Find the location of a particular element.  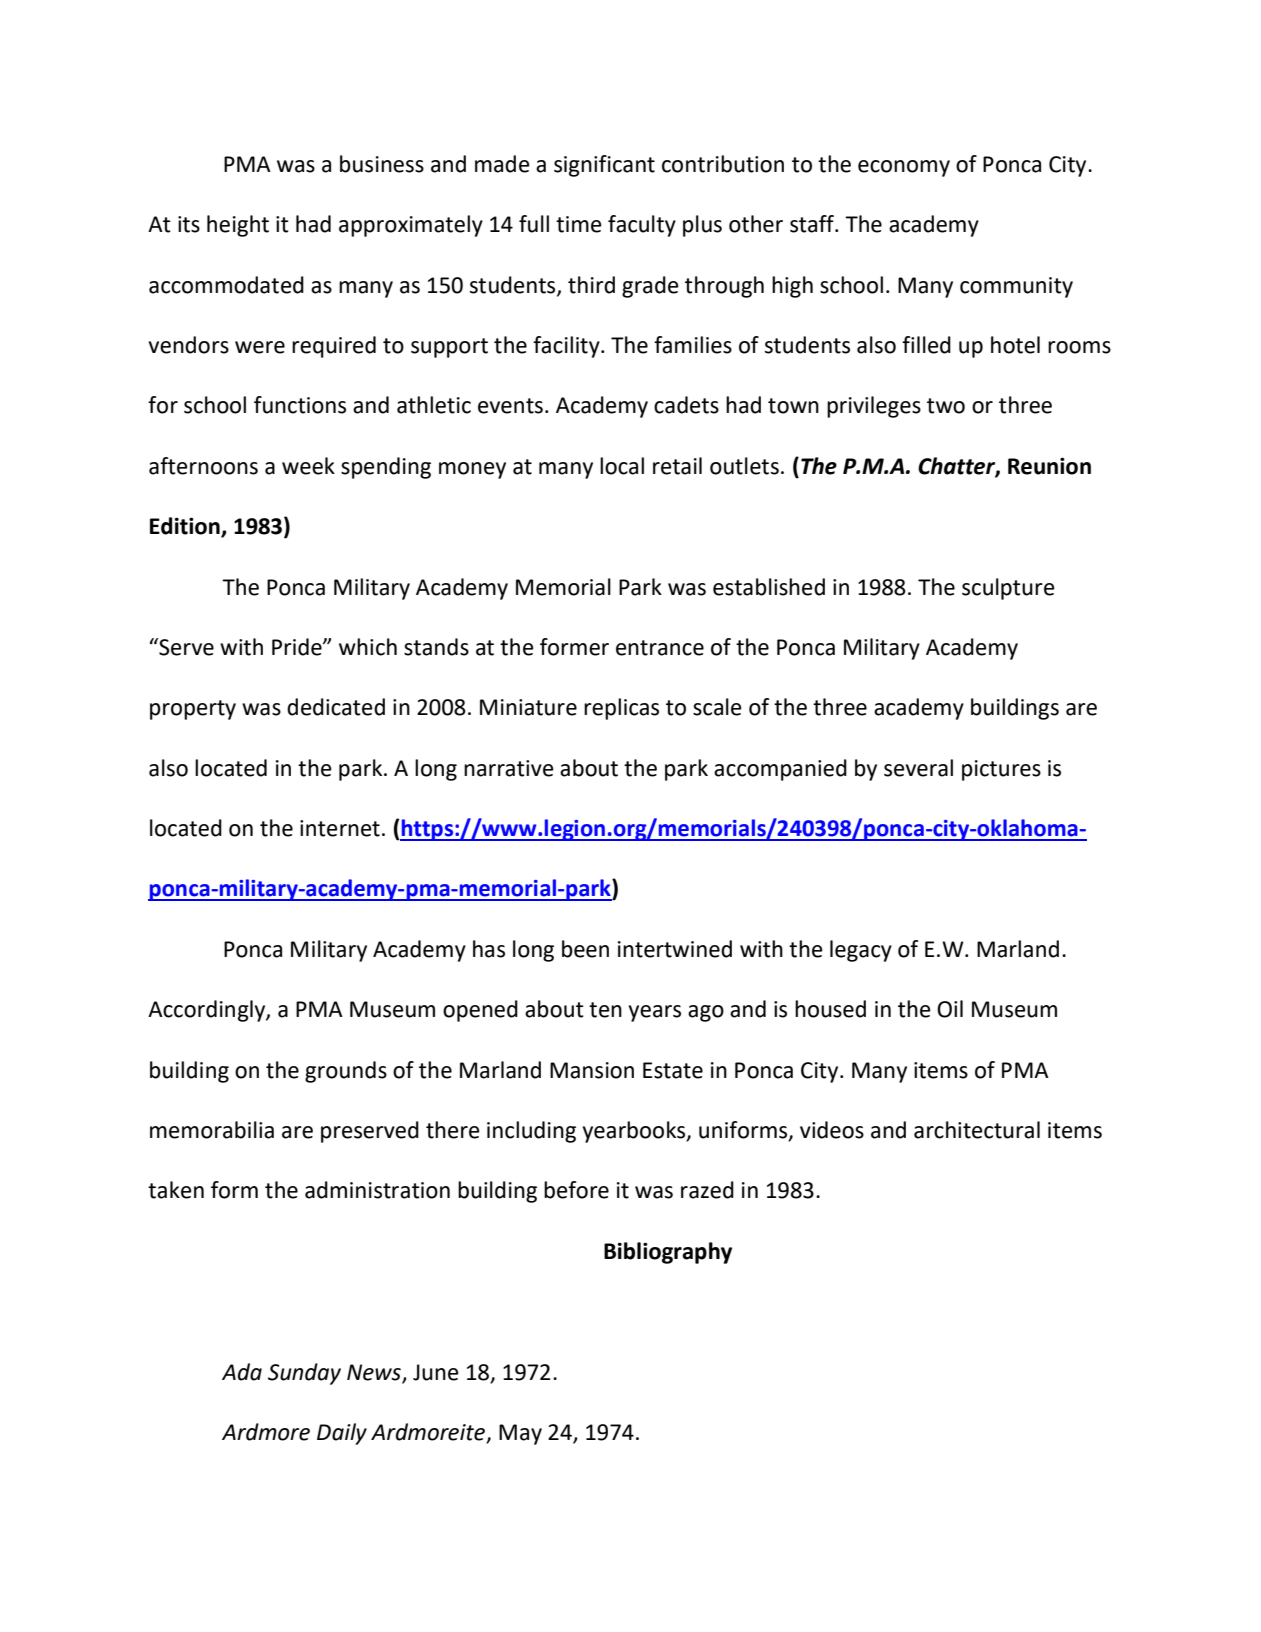

ten is located at coordinates (605, 1010).
